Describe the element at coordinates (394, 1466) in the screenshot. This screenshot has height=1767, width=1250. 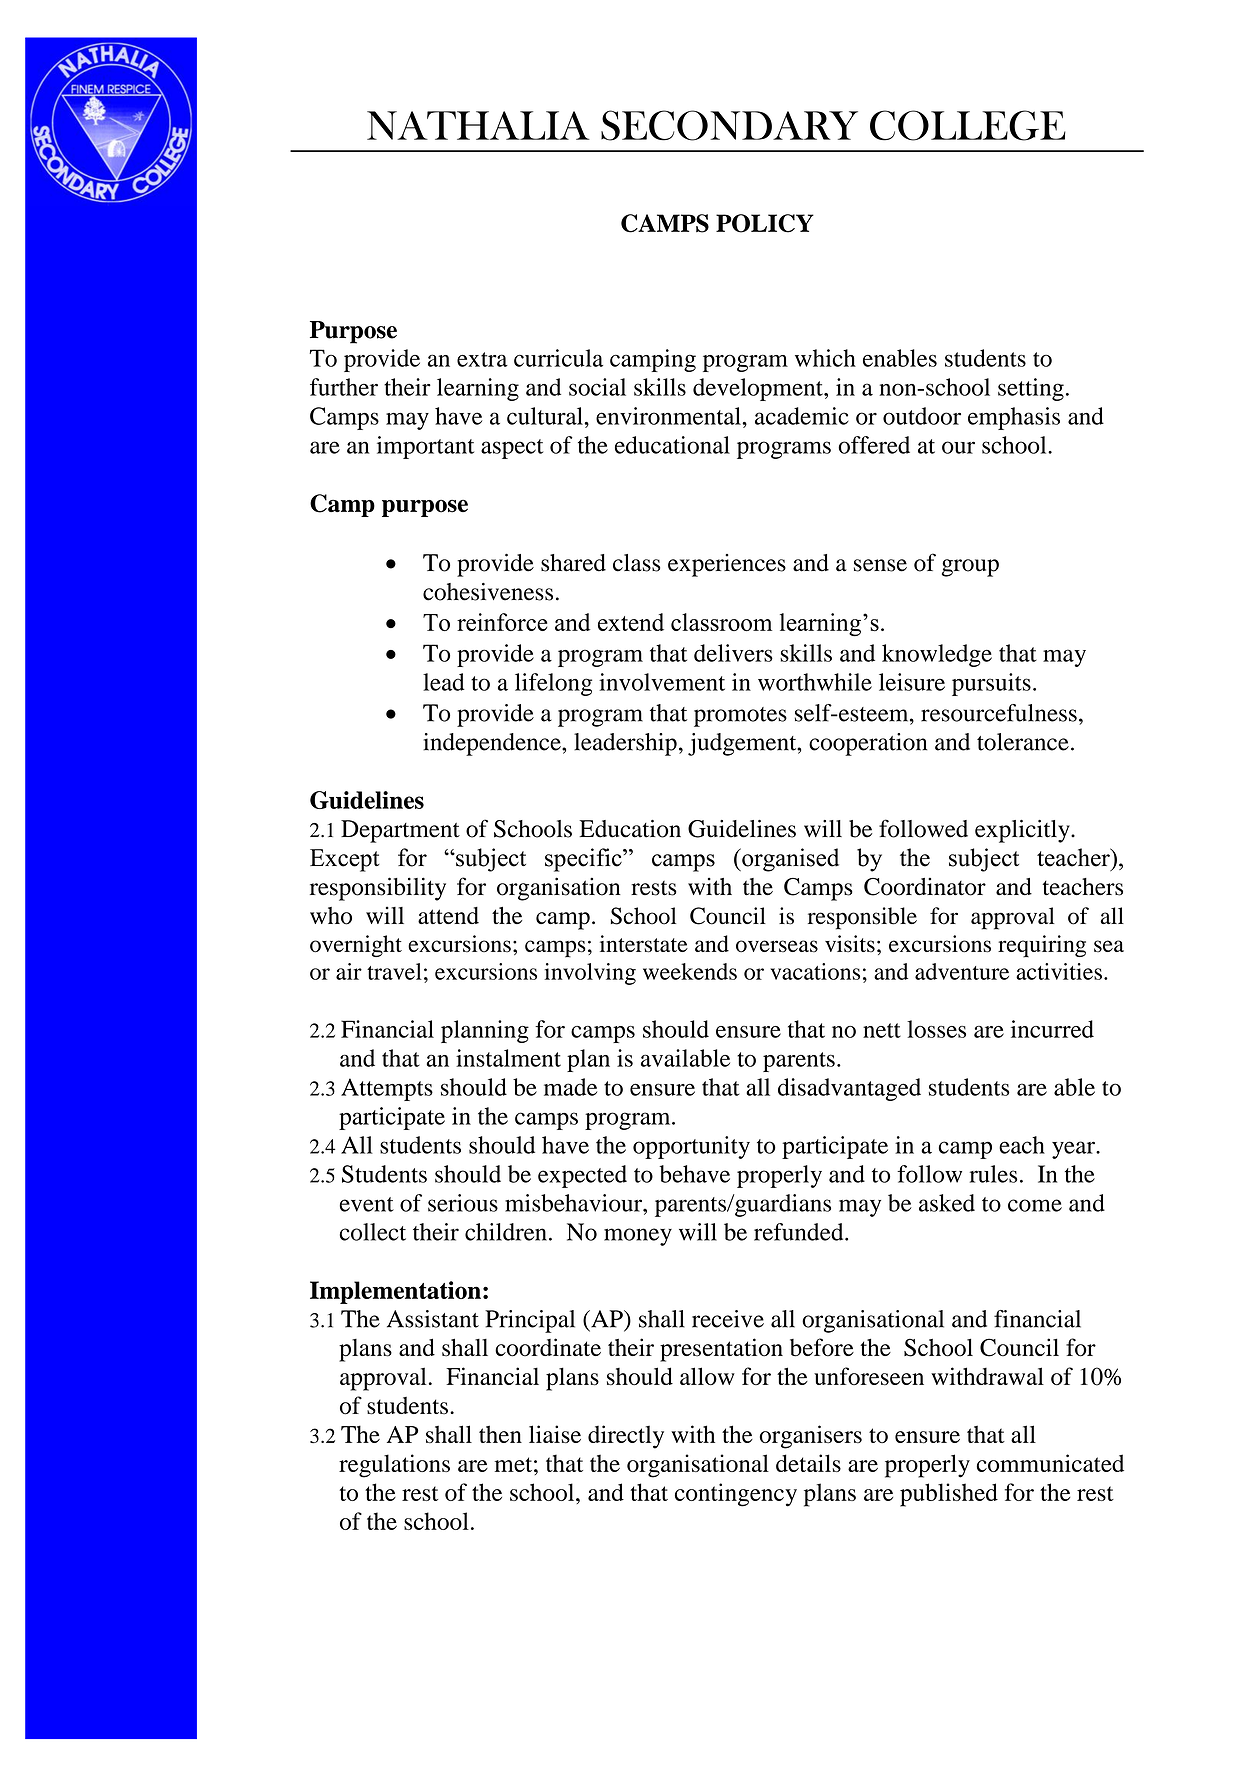
I see `regulations` at that location.
